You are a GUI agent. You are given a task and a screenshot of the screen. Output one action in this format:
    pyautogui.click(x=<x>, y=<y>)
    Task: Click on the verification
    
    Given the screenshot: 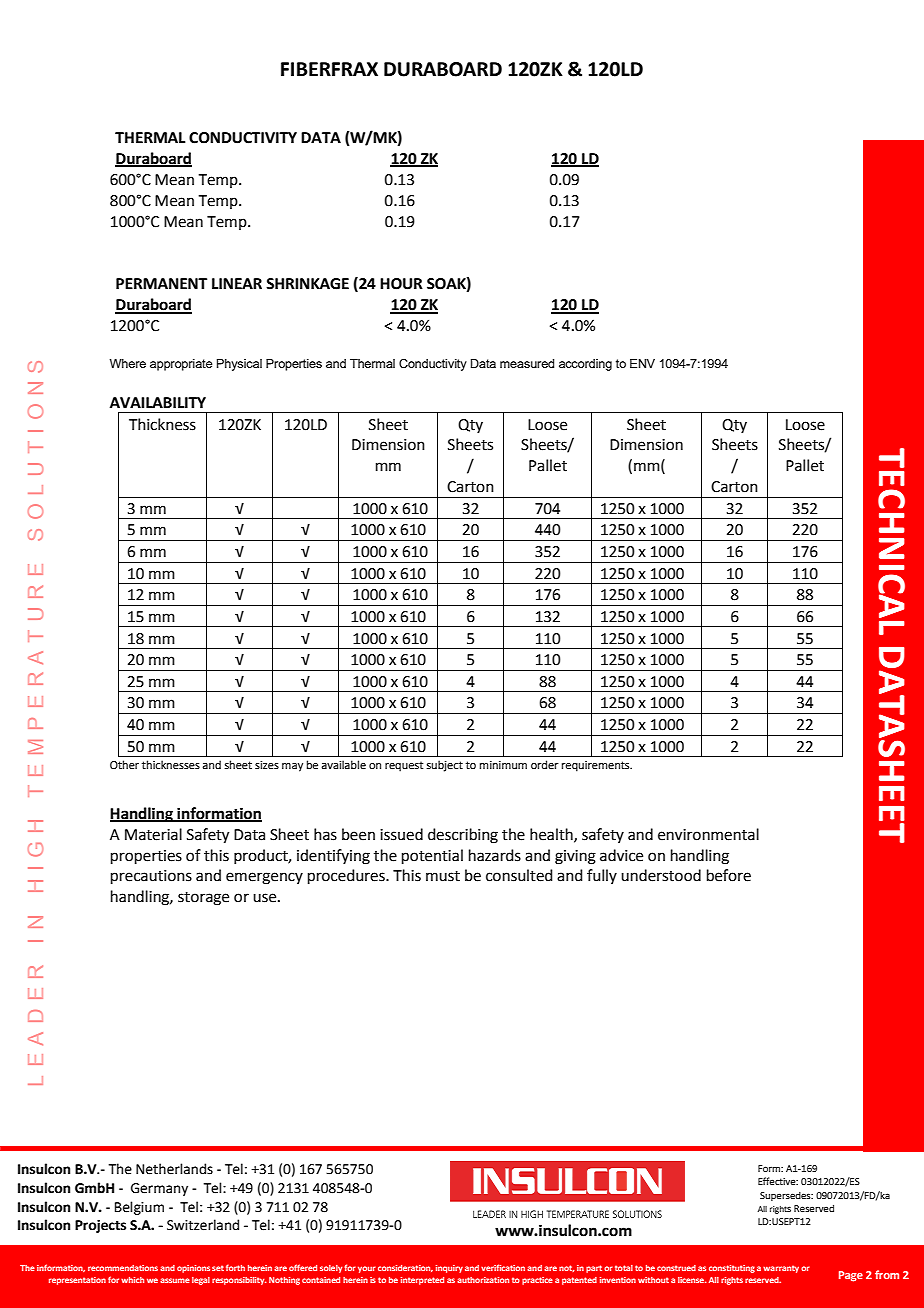 What is the action you would take?
    pyautogui.click(x=503, y=1267)
